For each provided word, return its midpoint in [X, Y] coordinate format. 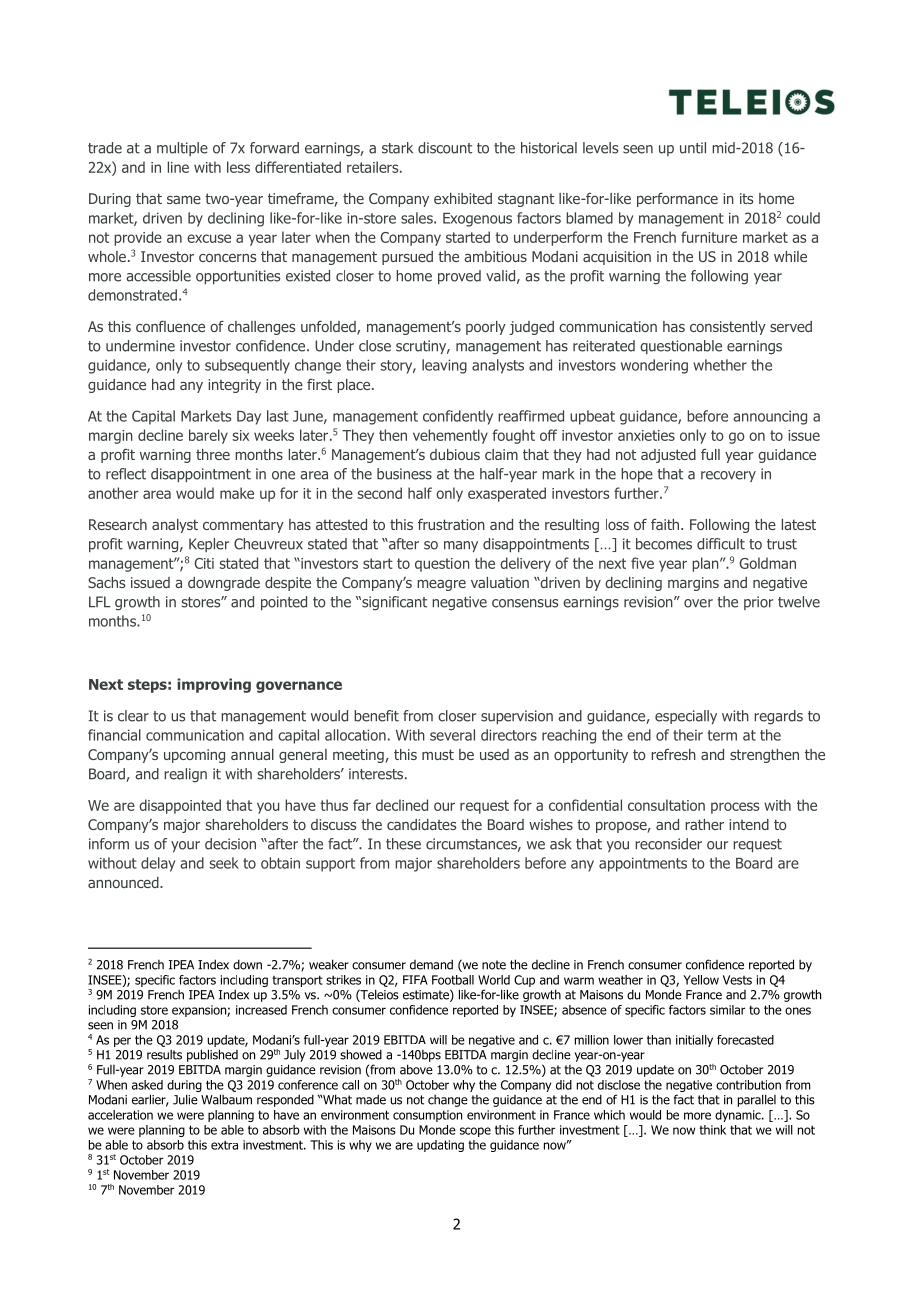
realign [185, 775]
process [735, 808]
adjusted [668, 456]
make [237, 493]
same [184, 200]
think [712, 1130]
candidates [421, 824]
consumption [427, 1116]
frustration [451, 524]
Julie [185, 1099]
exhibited [463, 198]
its [746, 198]
